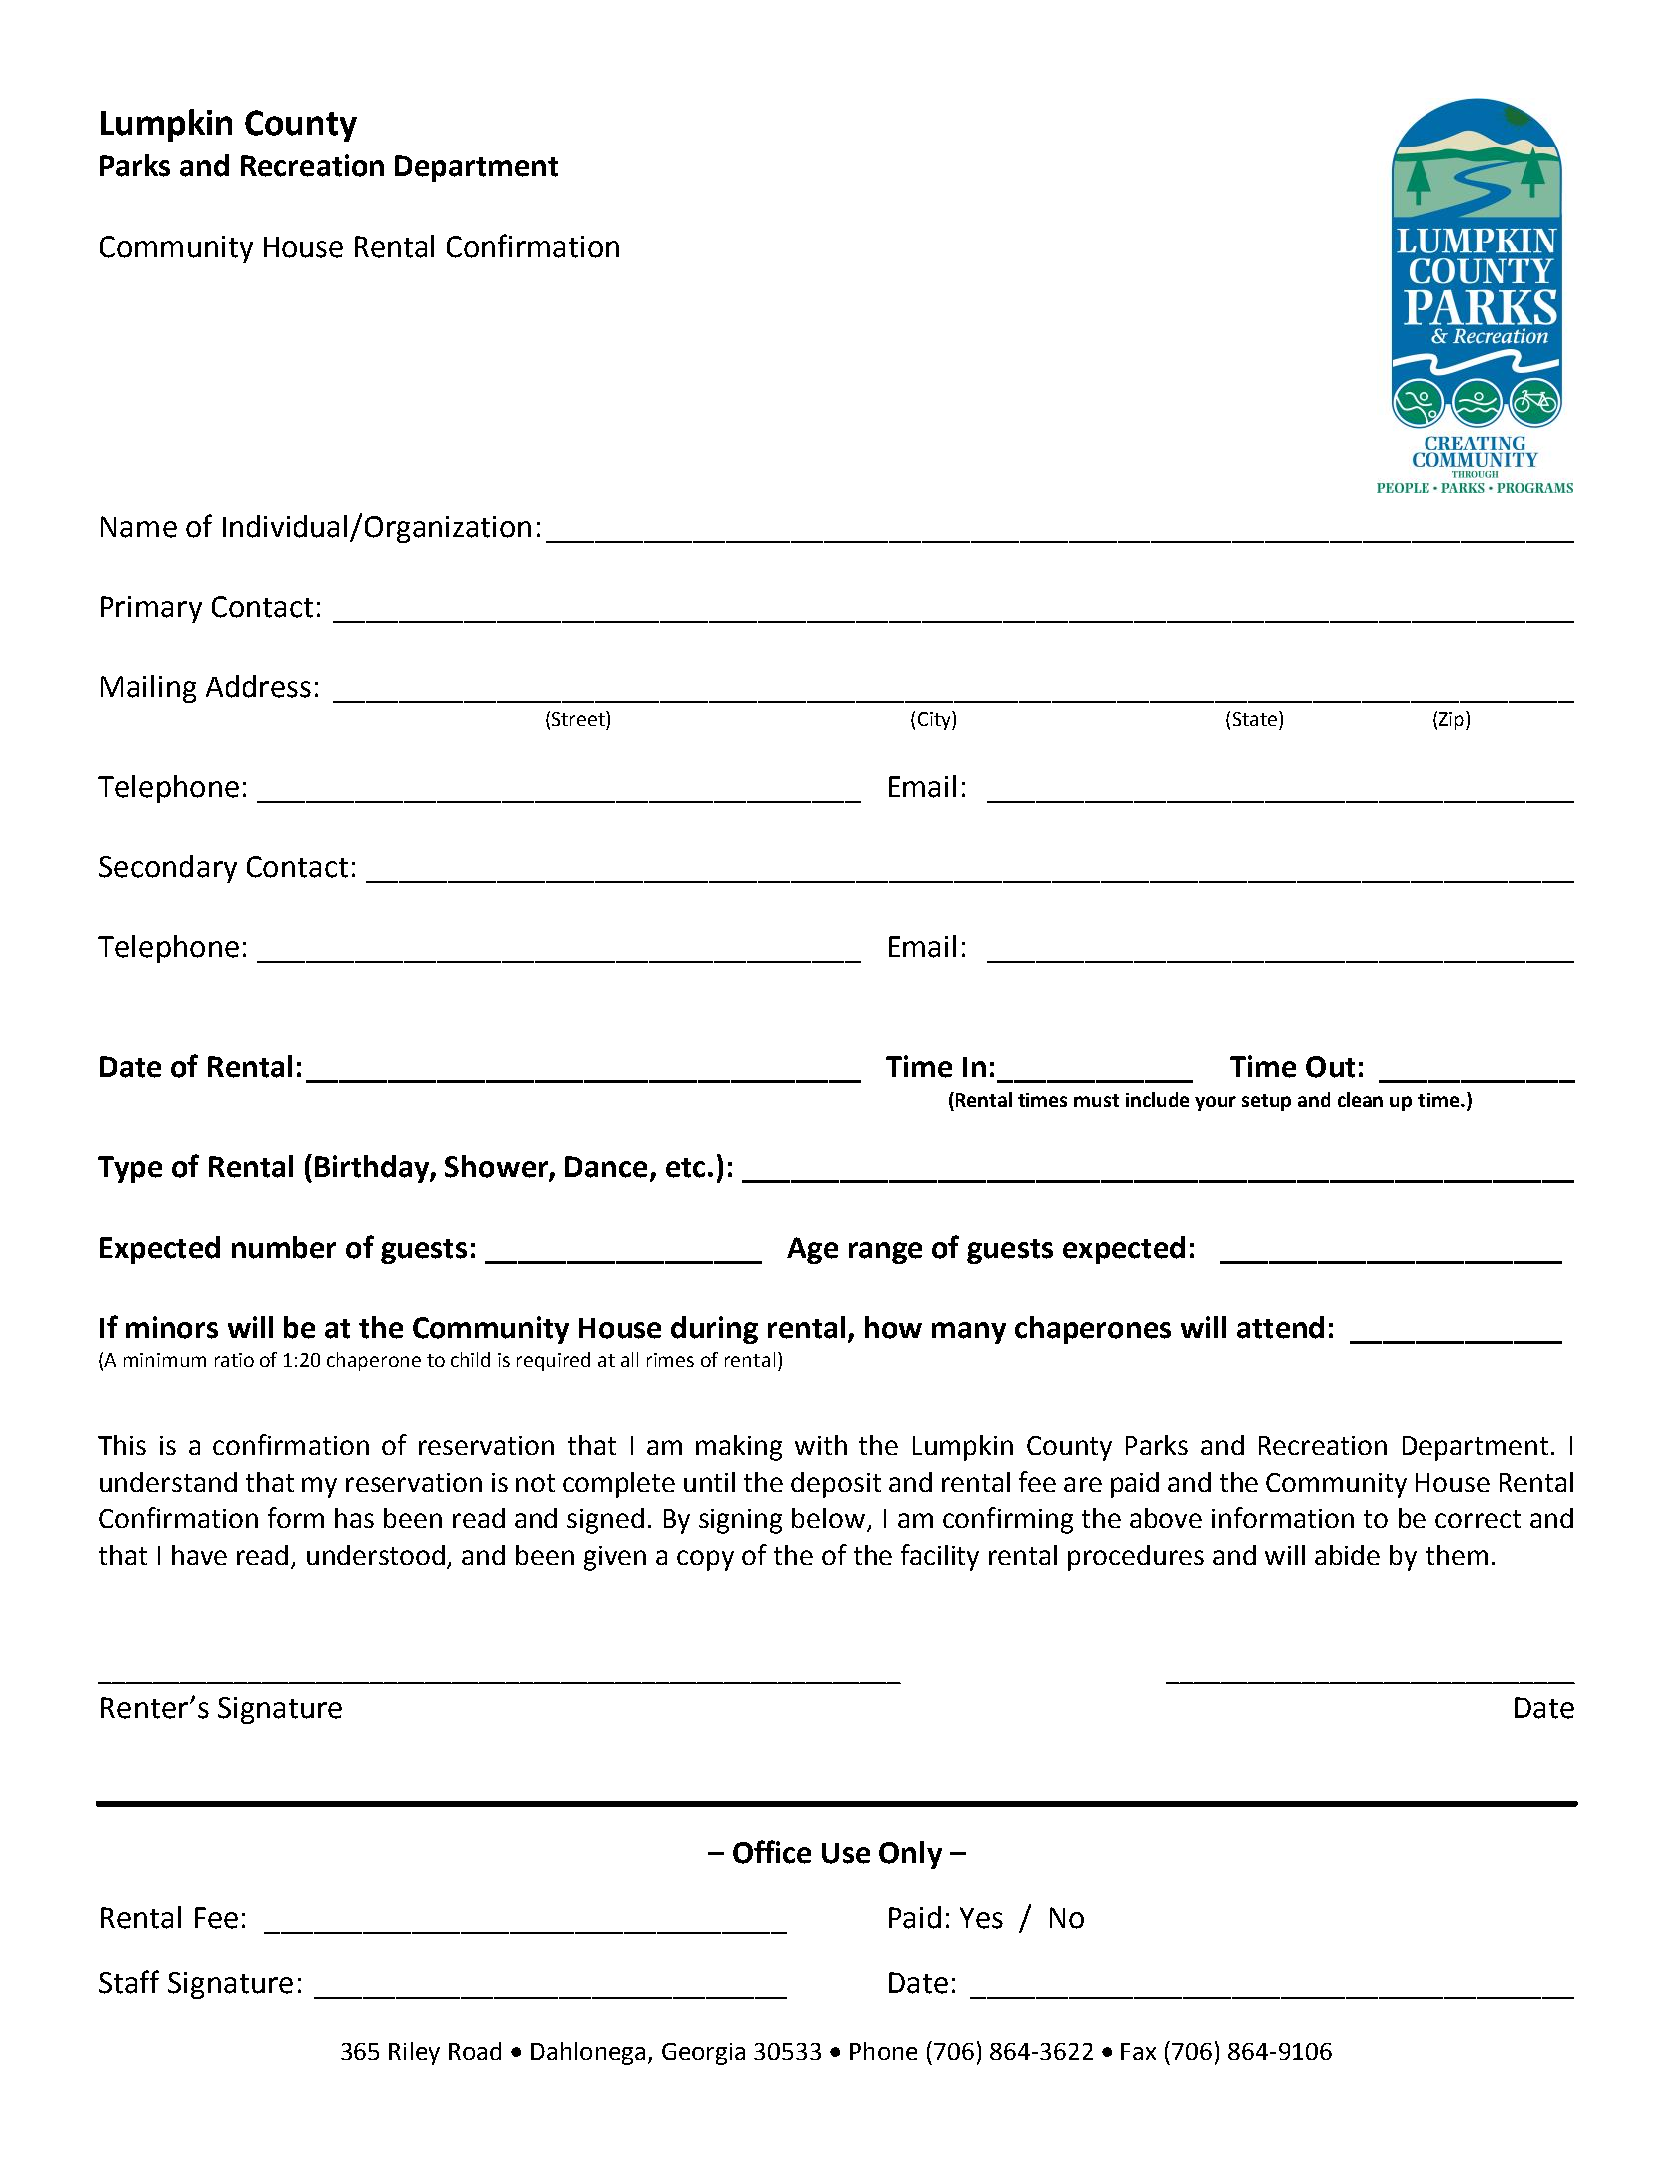  Describe the element at coordinates (151, 609) in the screenshot. I see `Primary` at that location.
